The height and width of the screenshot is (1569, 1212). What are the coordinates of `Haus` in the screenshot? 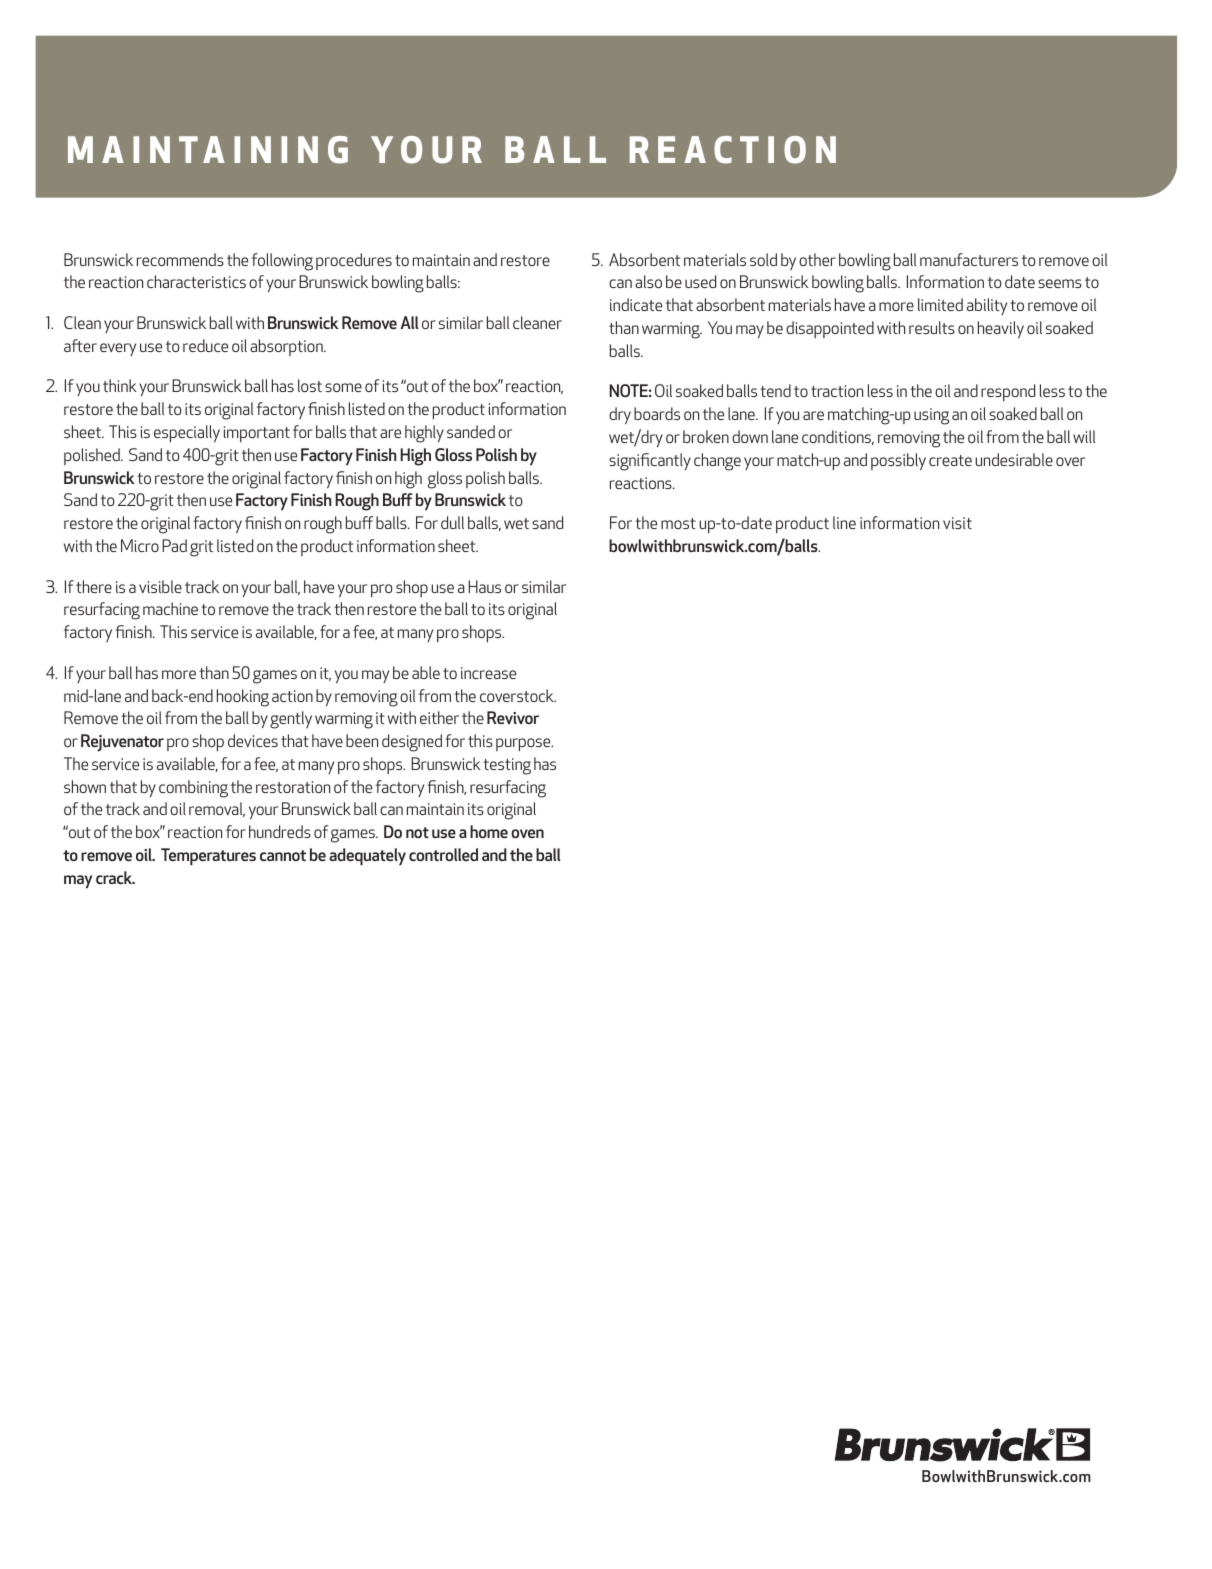 It's located at (484, 586).
